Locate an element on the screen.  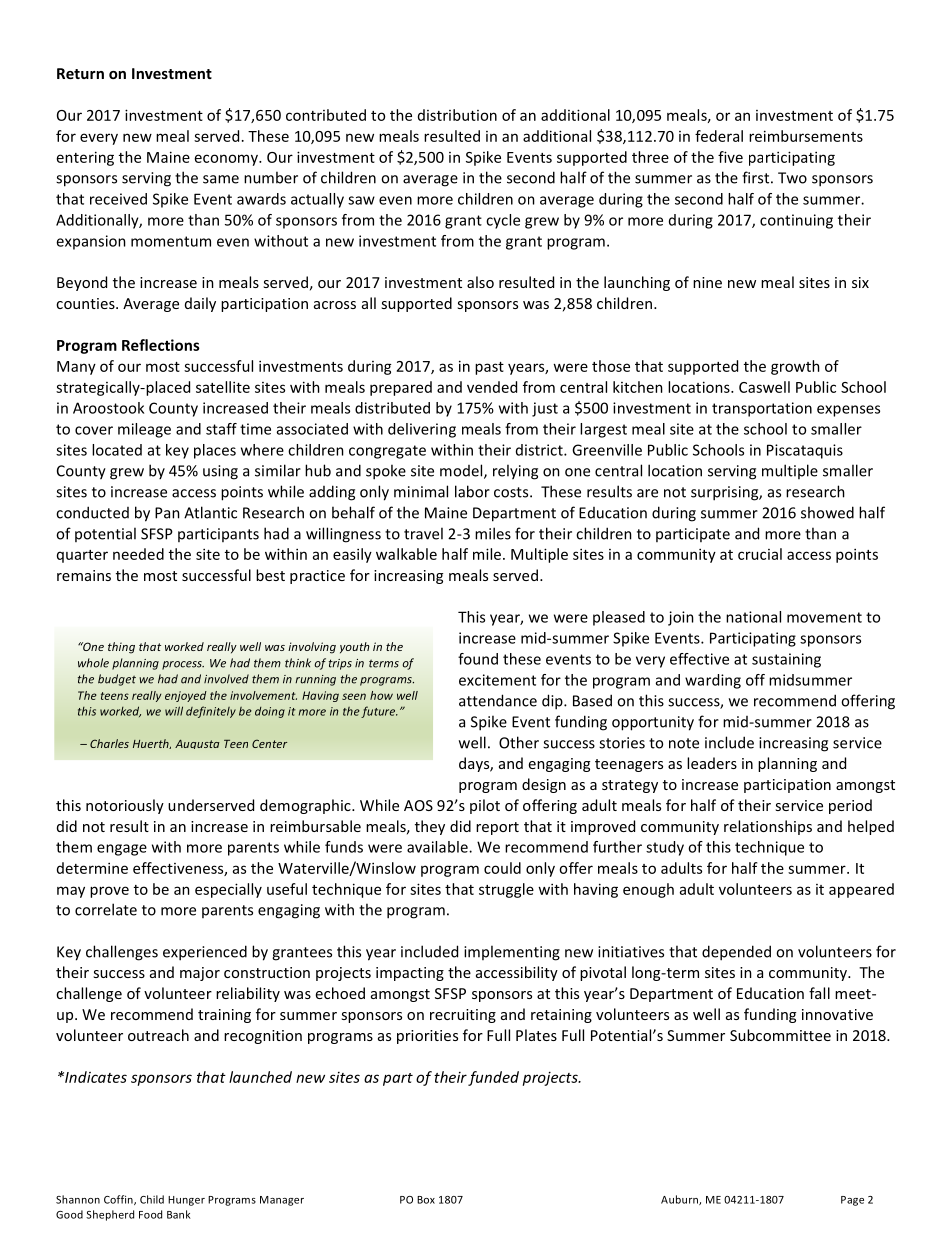
found is located at coordinates (478, 659).
